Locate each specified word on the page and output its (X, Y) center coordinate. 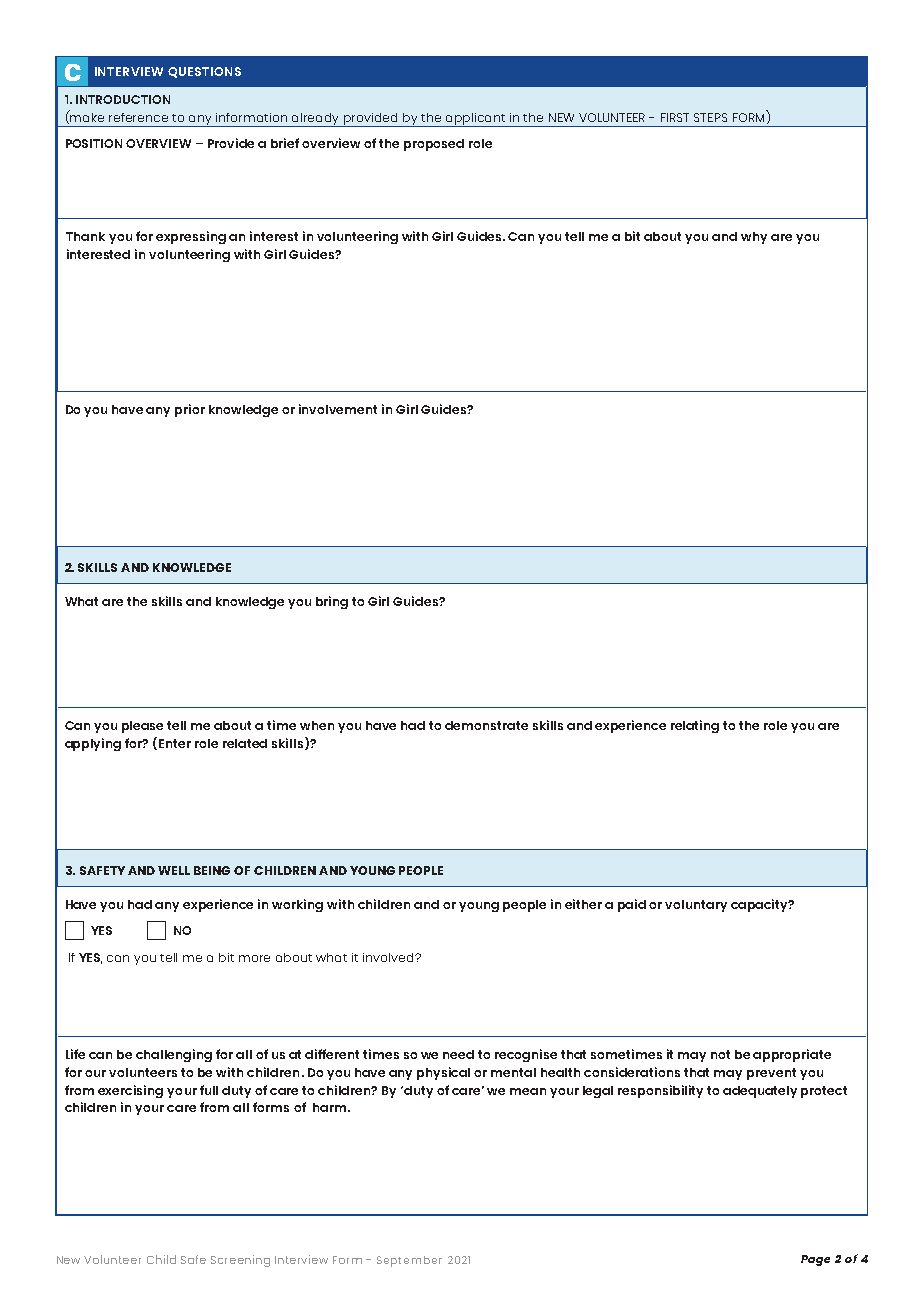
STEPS (710, 117)
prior (190, 410)
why (754, 238)
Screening (240, 1261)
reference (138, 117)
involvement (338, 409)
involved (389, 957)
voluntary (696, 906)
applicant (476, 120)
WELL (174, 870)
